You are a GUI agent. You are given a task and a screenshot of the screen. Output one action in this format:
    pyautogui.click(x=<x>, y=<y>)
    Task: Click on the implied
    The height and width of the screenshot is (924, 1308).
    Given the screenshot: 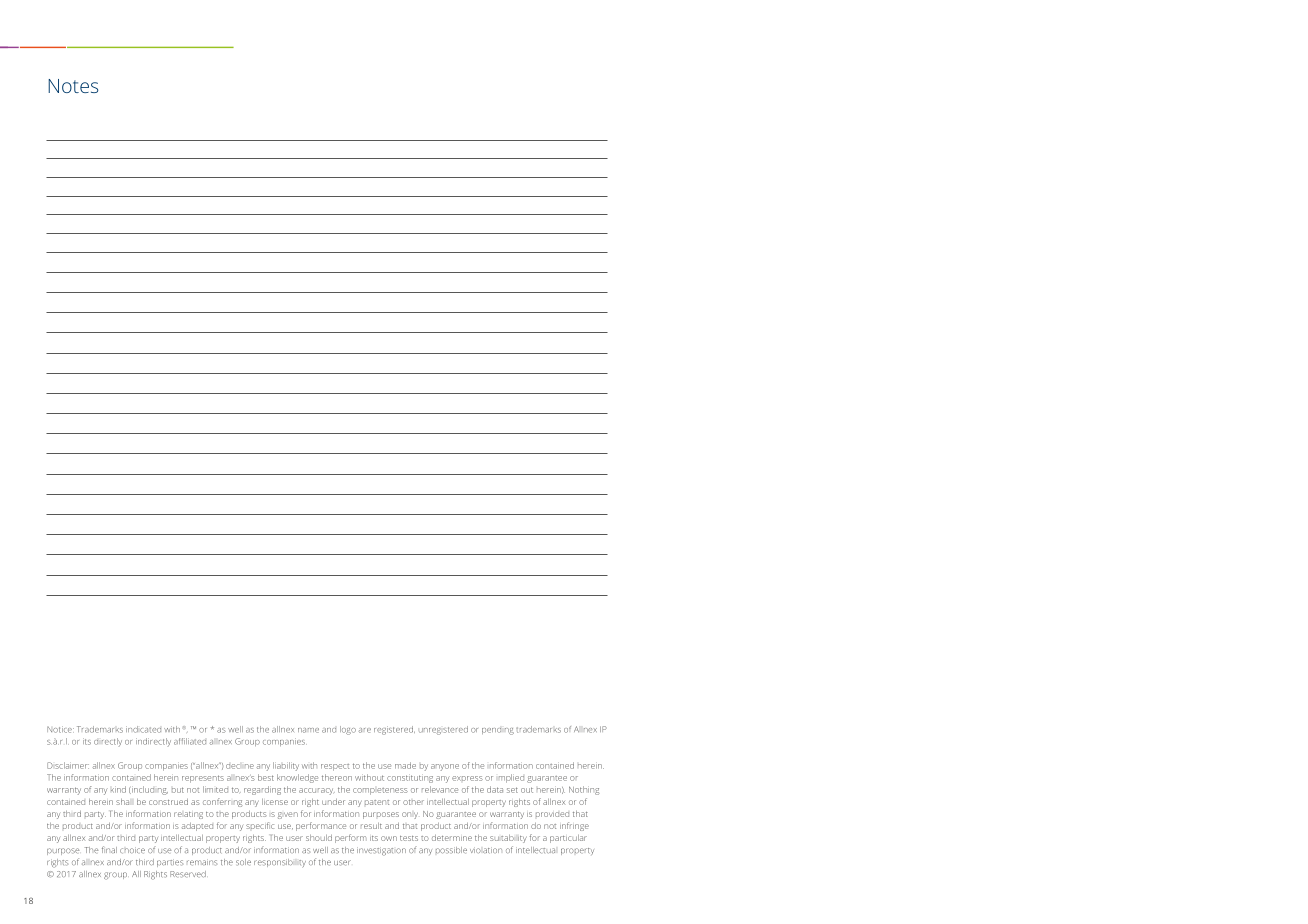 What is the action you would take?
    pyautogui.click(x=511, y=778)
